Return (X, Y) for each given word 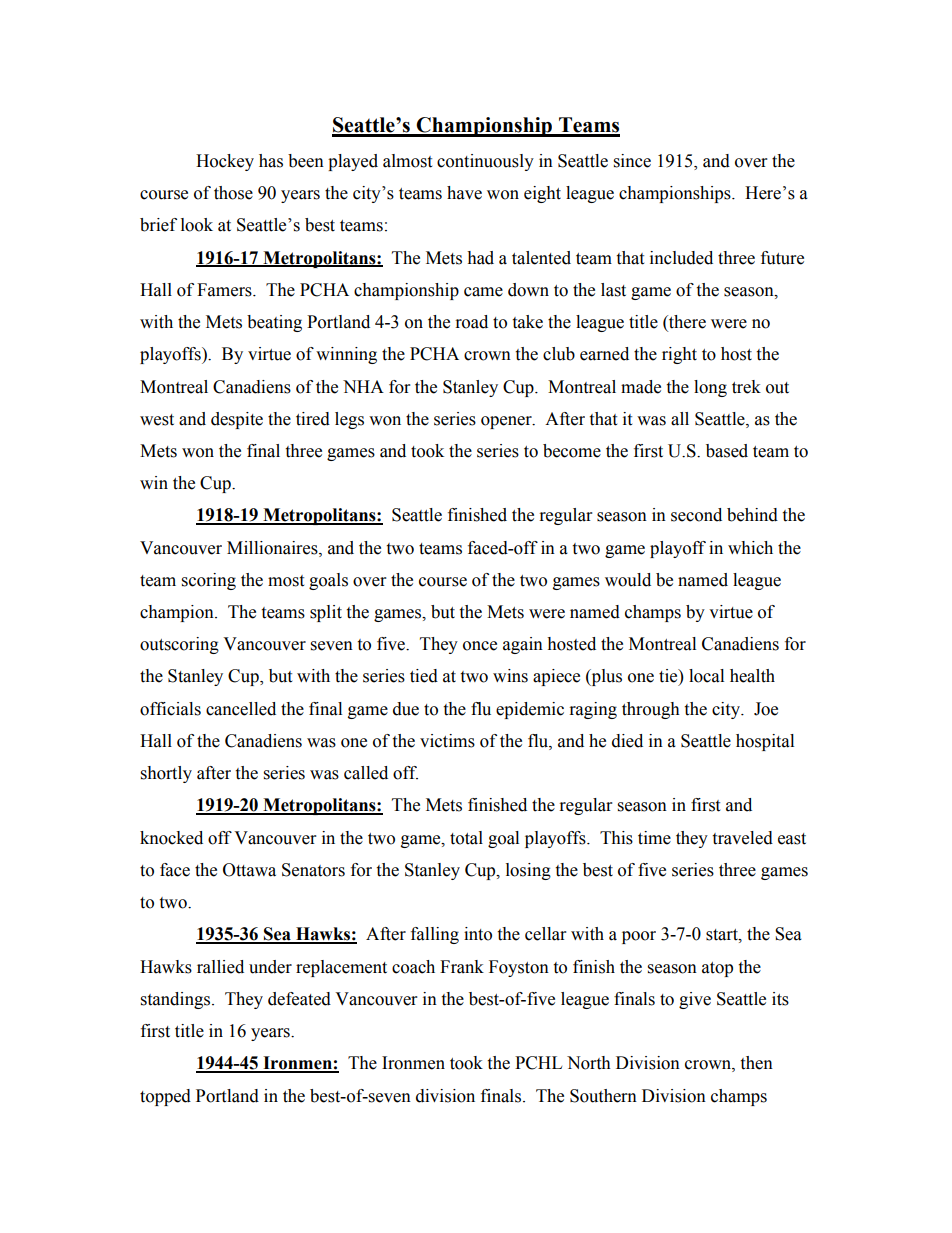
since (632, 161)
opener (507, 422)
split (326, 613)
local (706, 676)
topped (165, 1097)
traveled (742, 838)
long (710, 388)
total (466, 838)
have (464, 193)
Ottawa (249, 870)
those (233, 193)
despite (237, 420)
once (480, 646)
